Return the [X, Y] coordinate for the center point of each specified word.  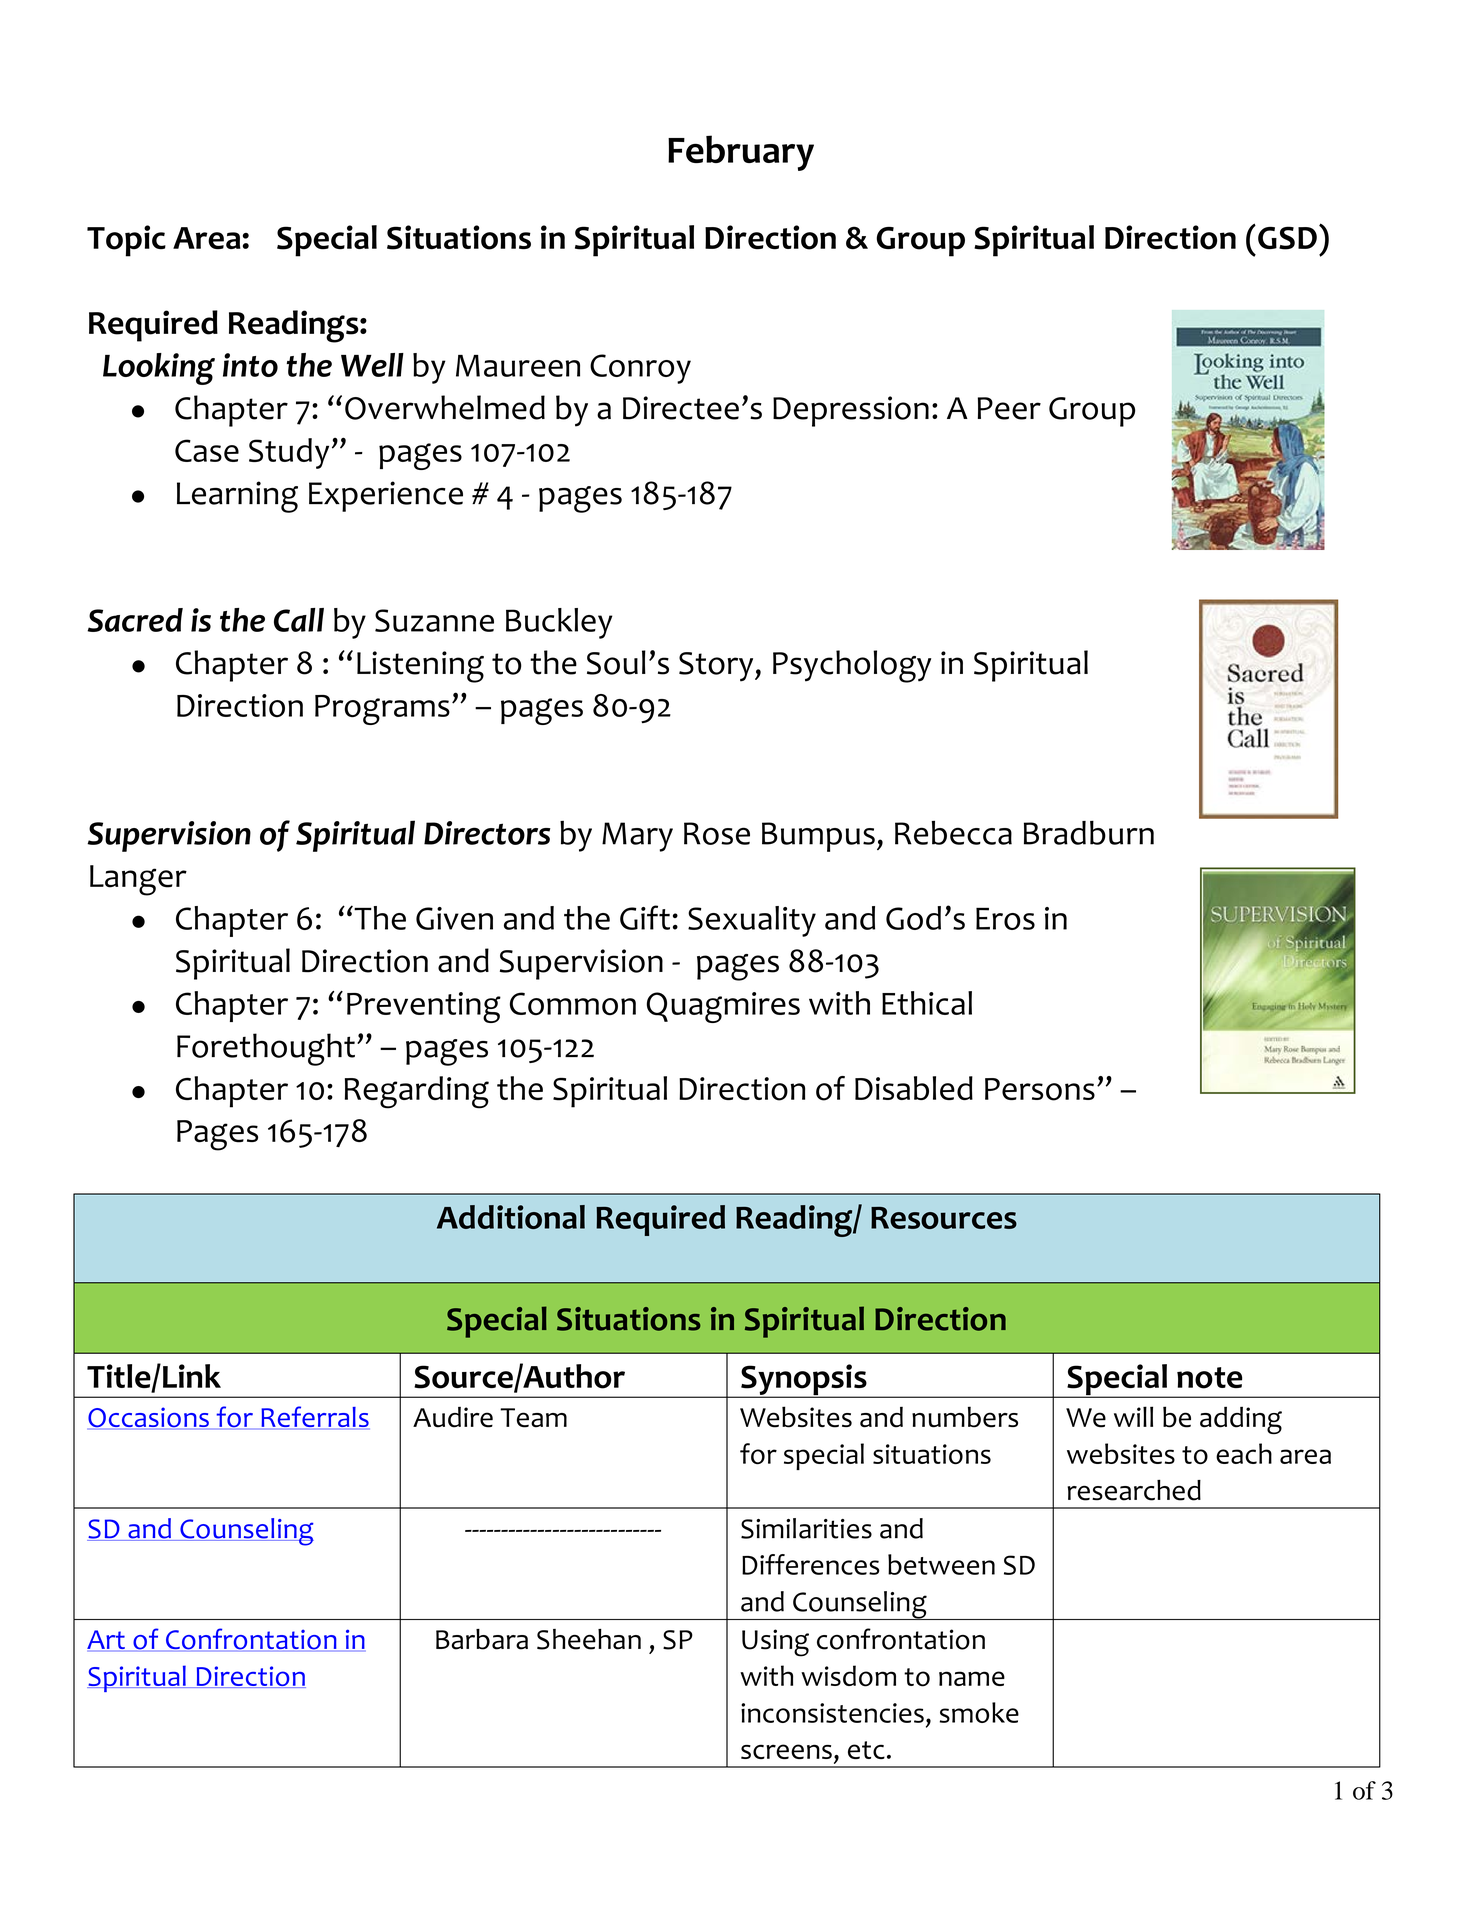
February [741, 153]
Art [107, 1641]
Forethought [266, 1049]
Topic [126, 241]
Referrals [314, 1418]
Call [299, 620]
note [1209, 1378]
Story [717, 667]
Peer [1009, 408]
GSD [1287, 238]
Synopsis [804, 1381]
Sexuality [752, 921]
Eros [1005, 918]
